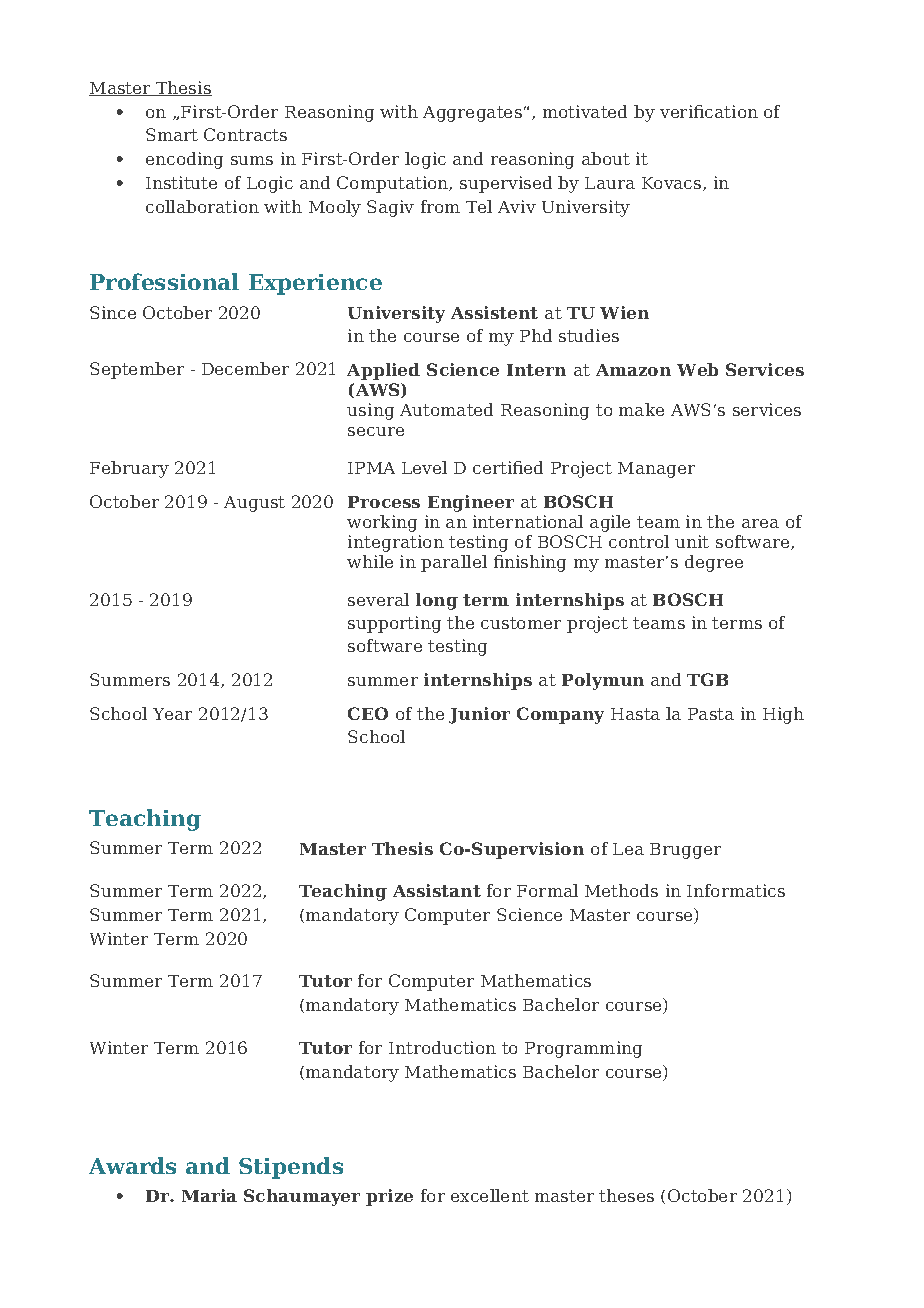 This screenshot has width=924, height=1308. I want to click on Aggregates, so click(472, 114).
